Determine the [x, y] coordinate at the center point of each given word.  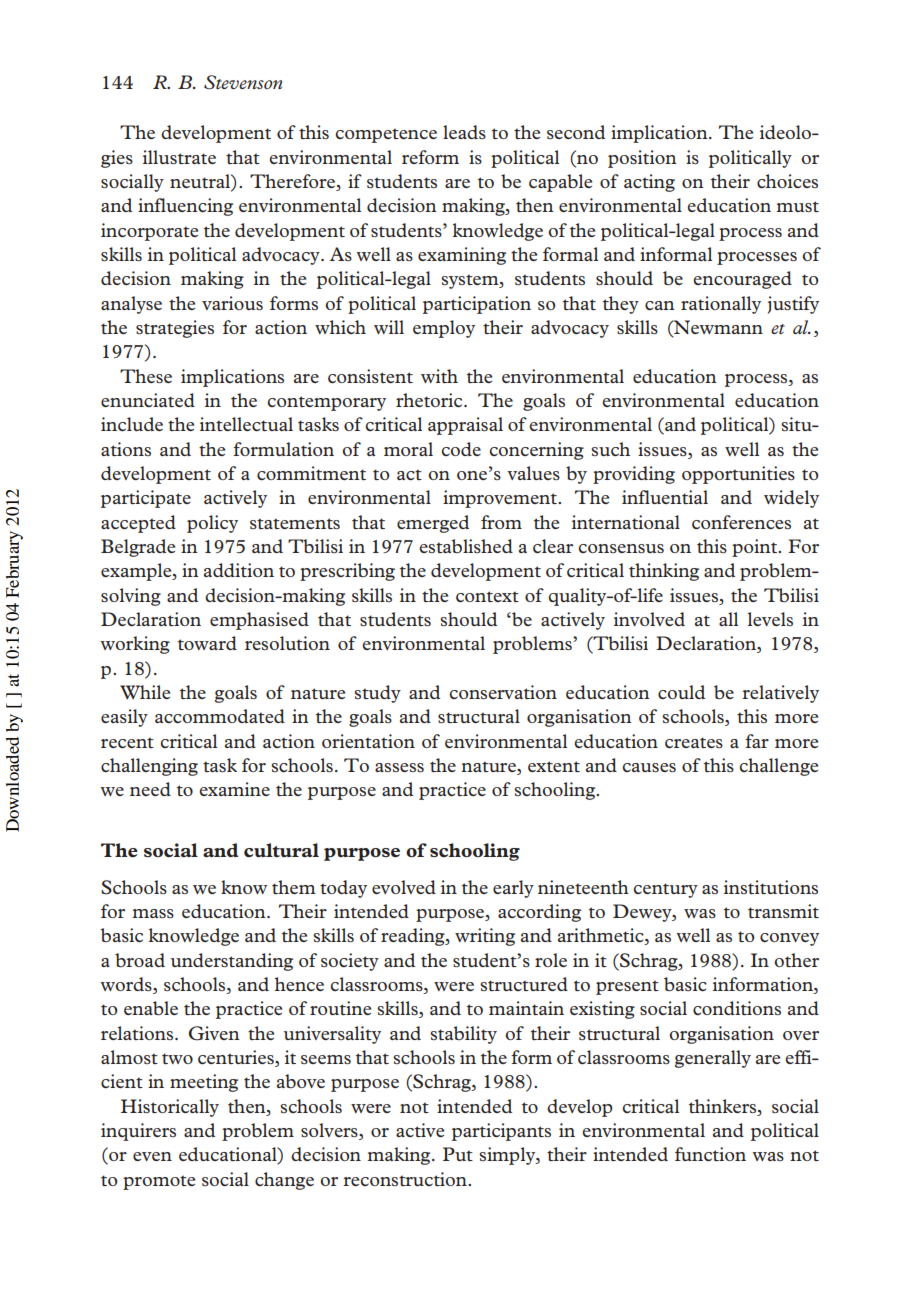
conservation [503, 692]
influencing [185, 207]
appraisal [465, 426]
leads [464, 132]
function [710, 1154]
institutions [771, 887]
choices [787, 181]
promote [159, 1182]
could [681, 692]
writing [485, 937]
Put [458, 1154]
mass [153, 913]
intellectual [246, 424]
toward [207, 643]
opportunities [738, 475]
